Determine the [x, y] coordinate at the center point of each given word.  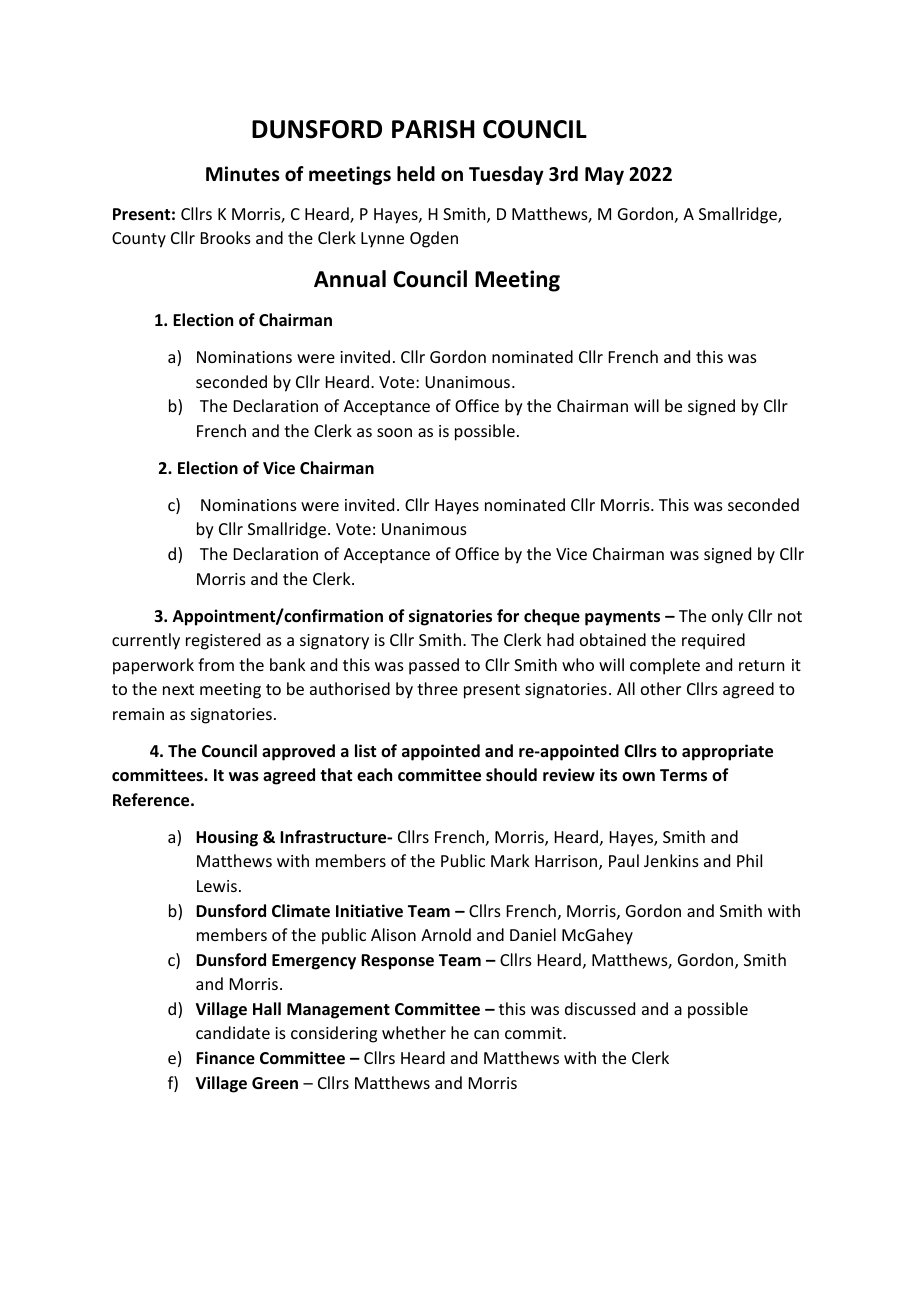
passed [434, 666]
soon [394, 432]
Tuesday [506, 175]
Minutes [243, 174]
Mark [510, 860]
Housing [227, 838]
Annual [350, 279]
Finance [225, 1058]
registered [223, 641]
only [727, 617]
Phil [749, 860]
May [604, 176]
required [713, 641]
